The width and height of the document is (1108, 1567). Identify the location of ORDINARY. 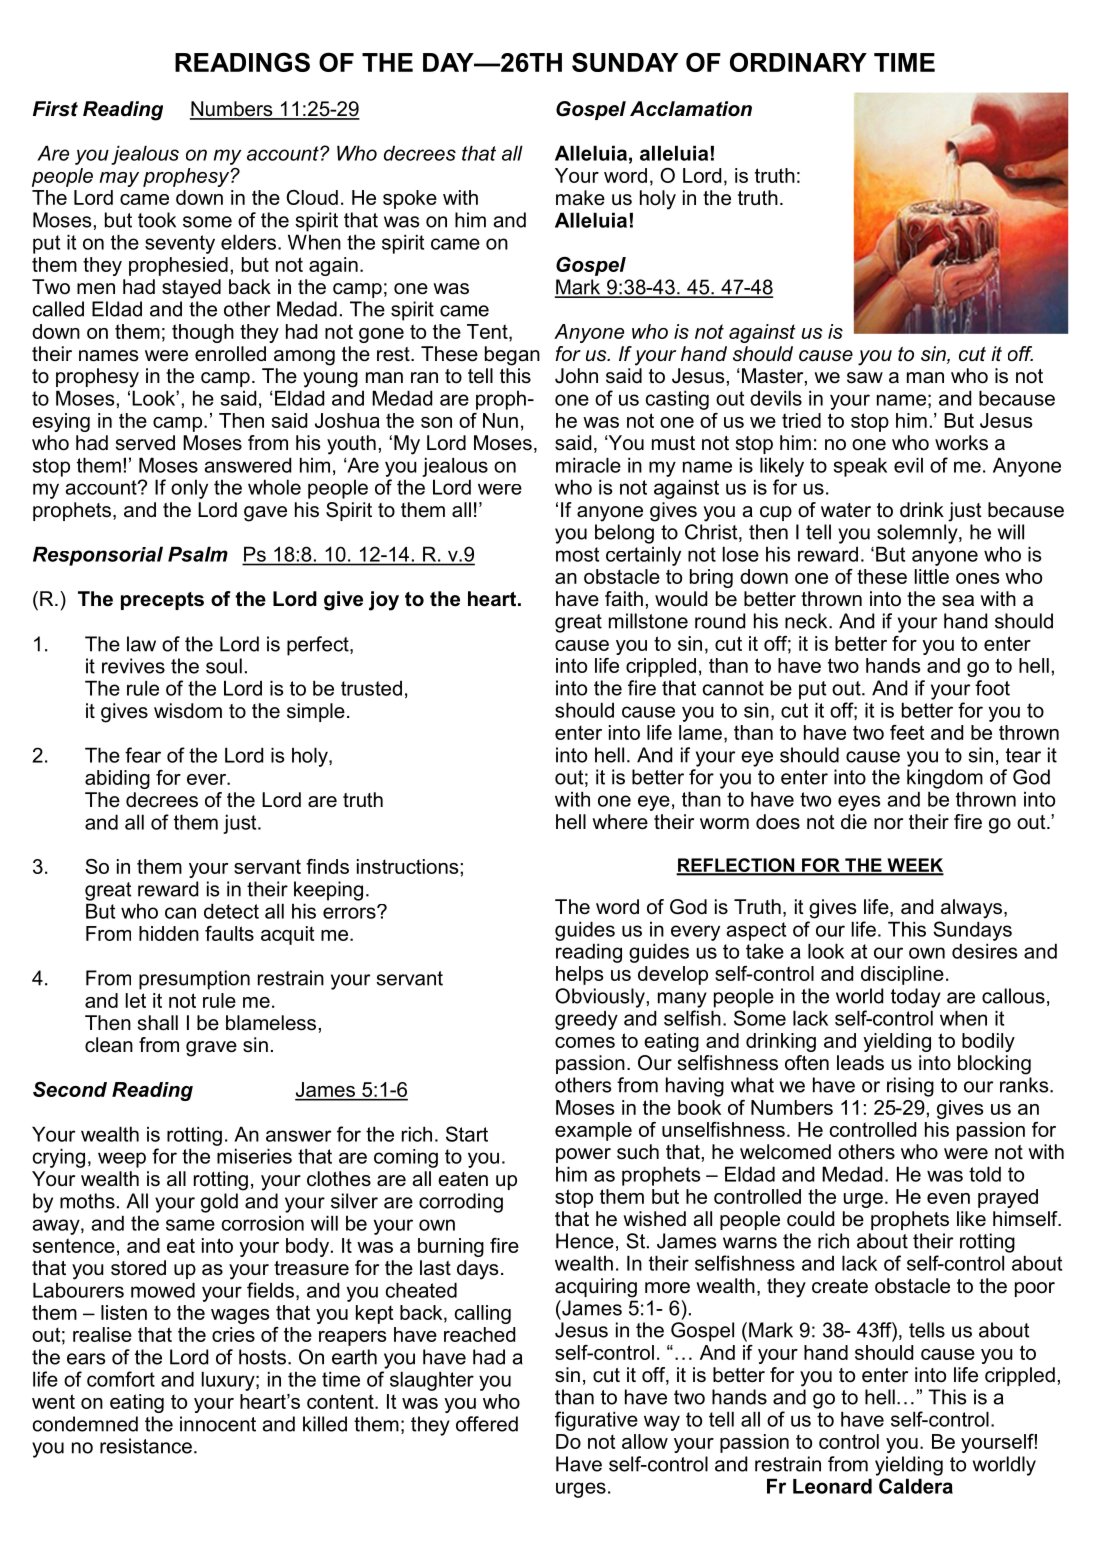
(798, 62).
